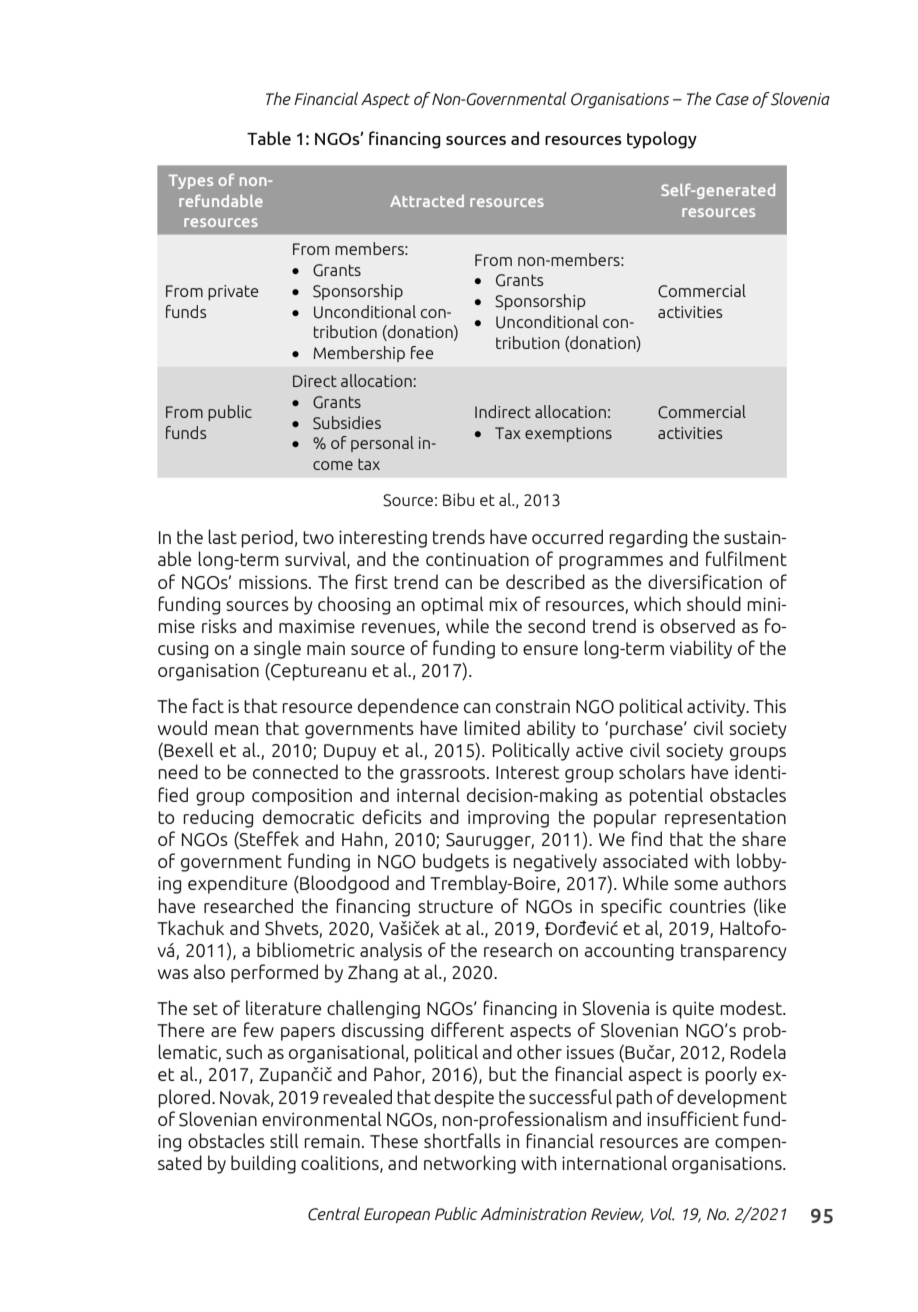 The width and height of the screenshot is (918, 1312). I want to click on observed, so click(697, 625).
